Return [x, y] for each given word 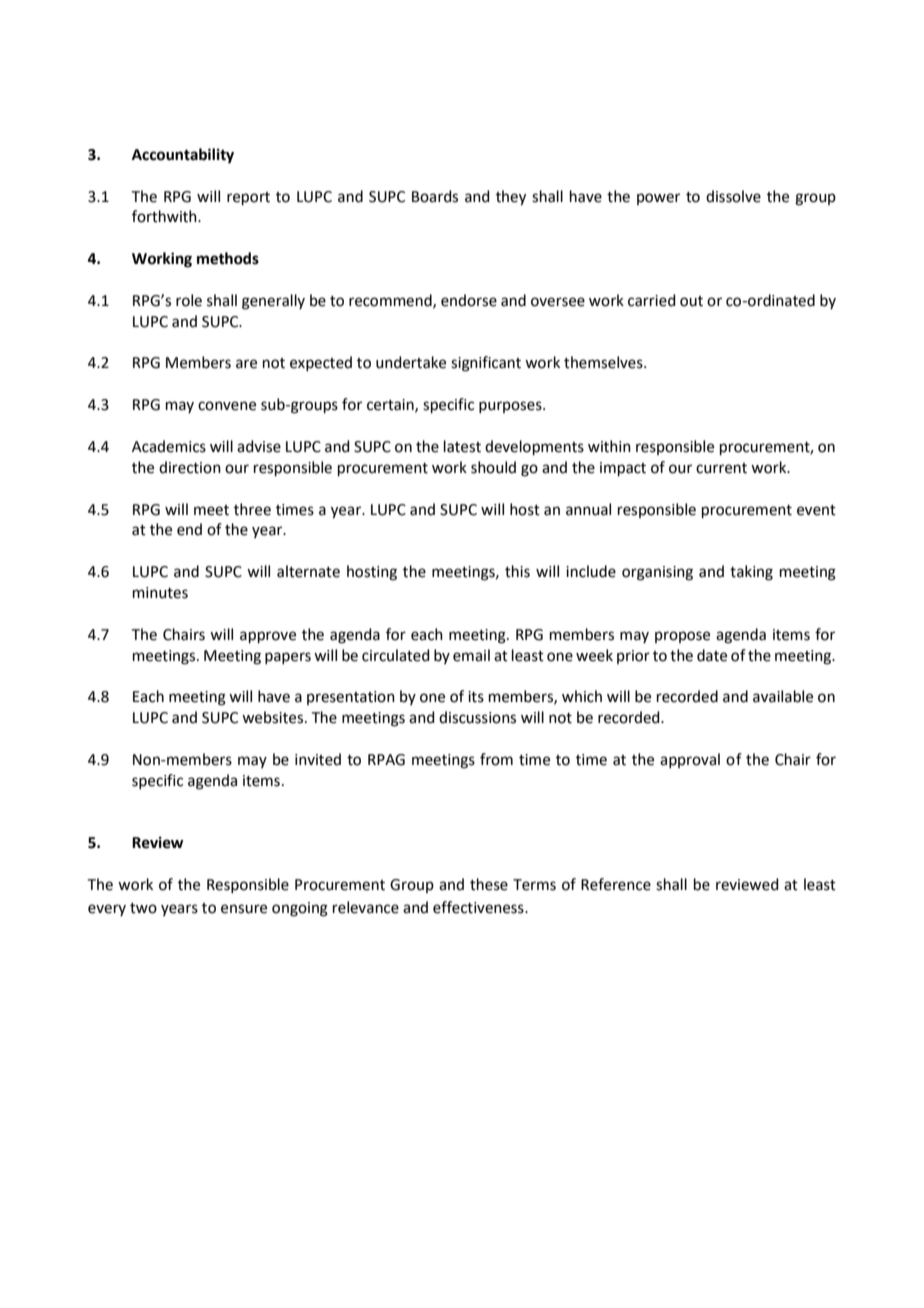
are [246, 364]
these [489, 884]
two [143, 908]
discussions [477, 717]
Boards [435, 196]
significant [486, 364]
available [783, 696]
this [517, 571]
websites [274, 717]
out [691, 301]
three [252, 509]
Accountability [183, 156]
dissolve [733, 196]
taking [751, 573]
